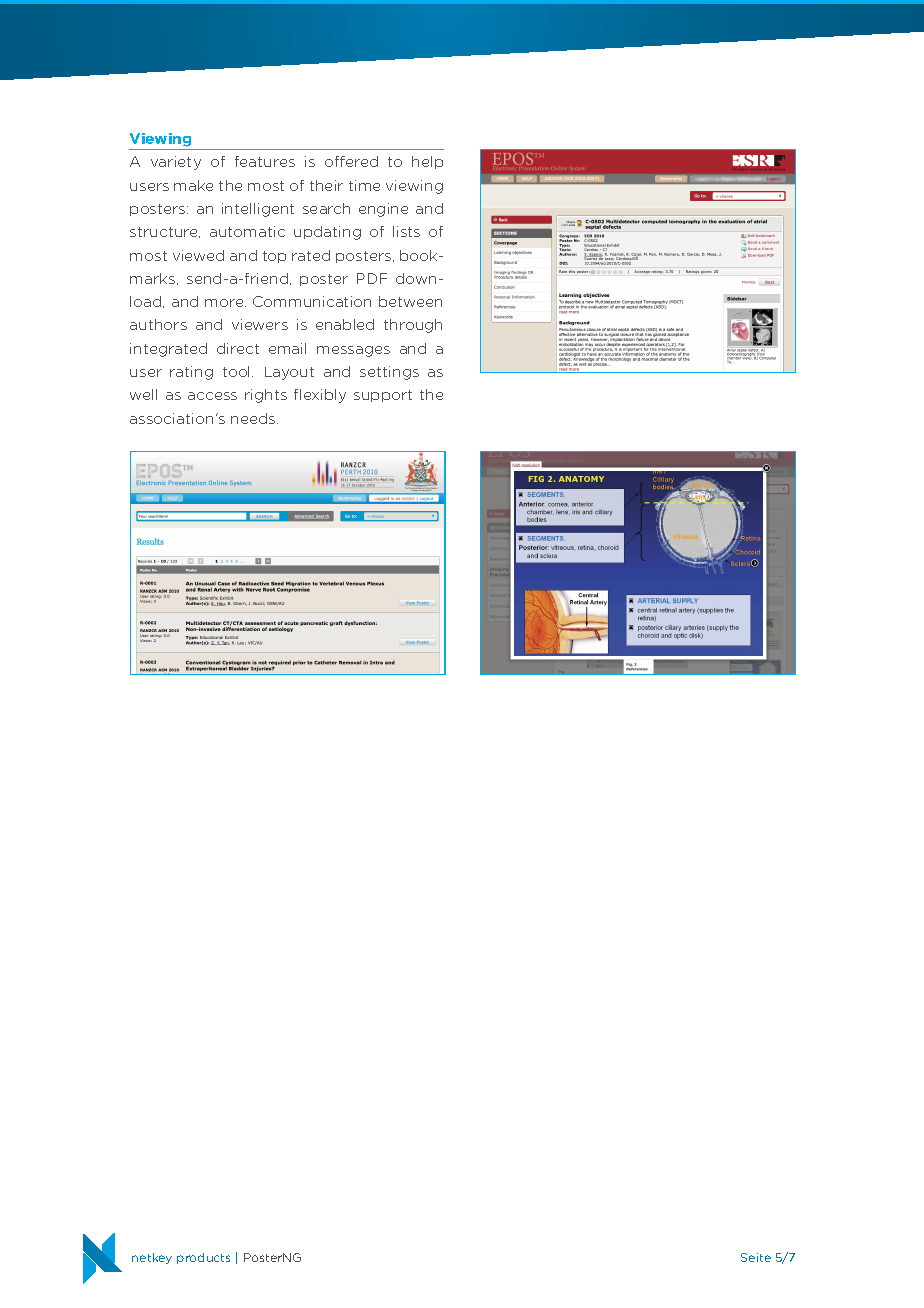  I want to click on rights, so click(266, 396).
